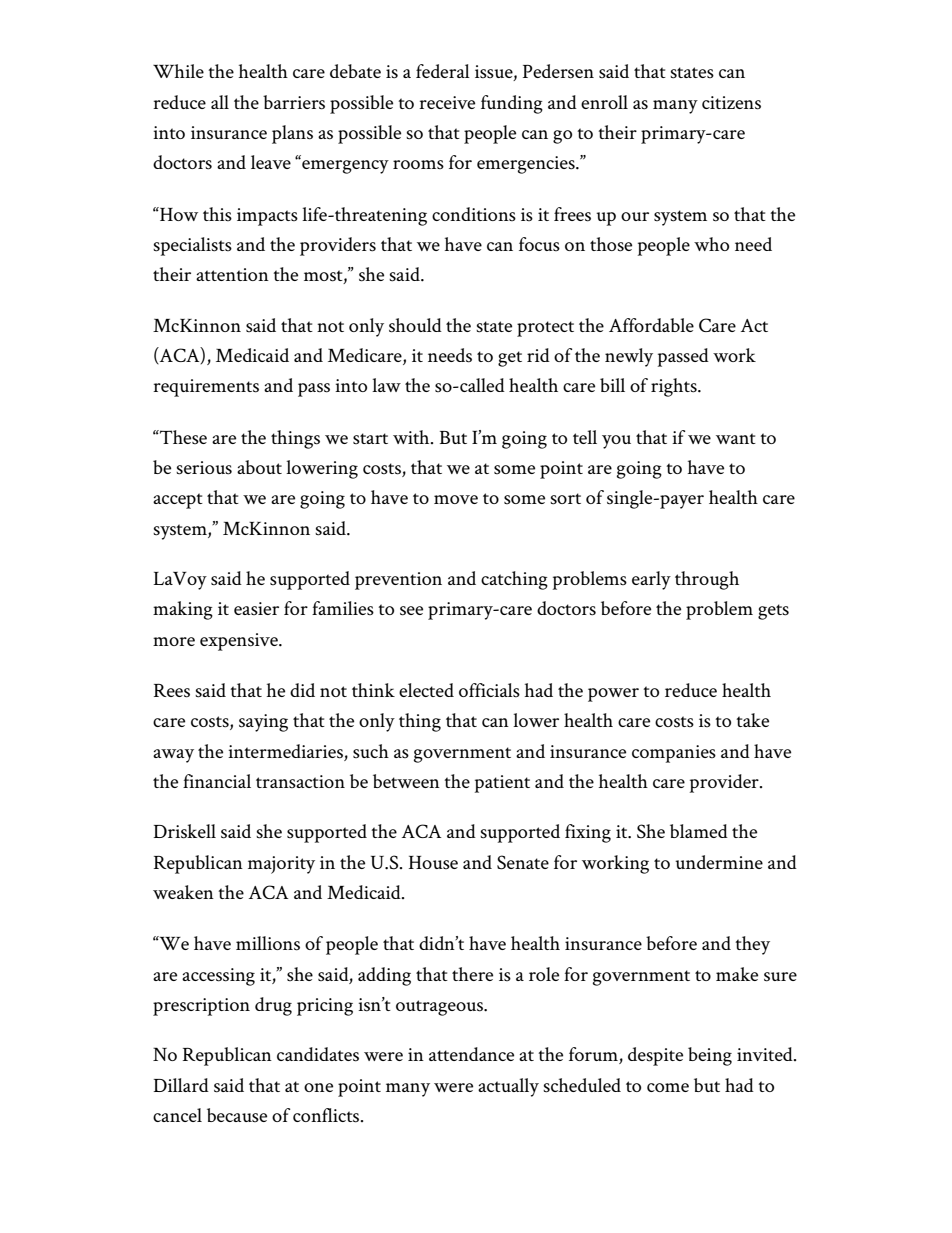 Image resolution: width=952 pixels, height=1233 pixels. Describe the element at coordinates (259, 467) in the screenshot. I see `about` at that location.
